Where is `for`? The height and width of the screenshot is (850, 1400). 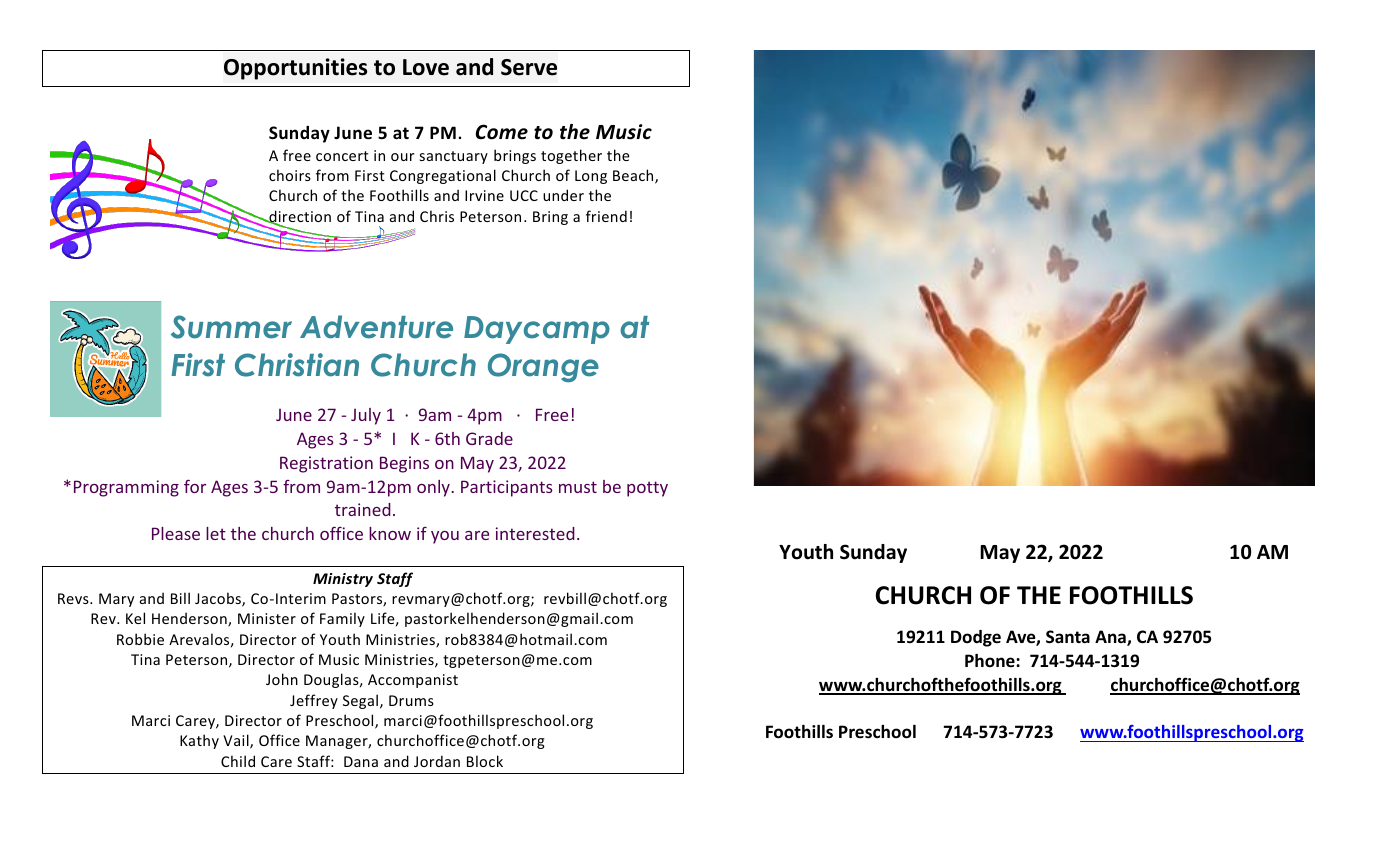 for is located at coordinates (195, 486).
